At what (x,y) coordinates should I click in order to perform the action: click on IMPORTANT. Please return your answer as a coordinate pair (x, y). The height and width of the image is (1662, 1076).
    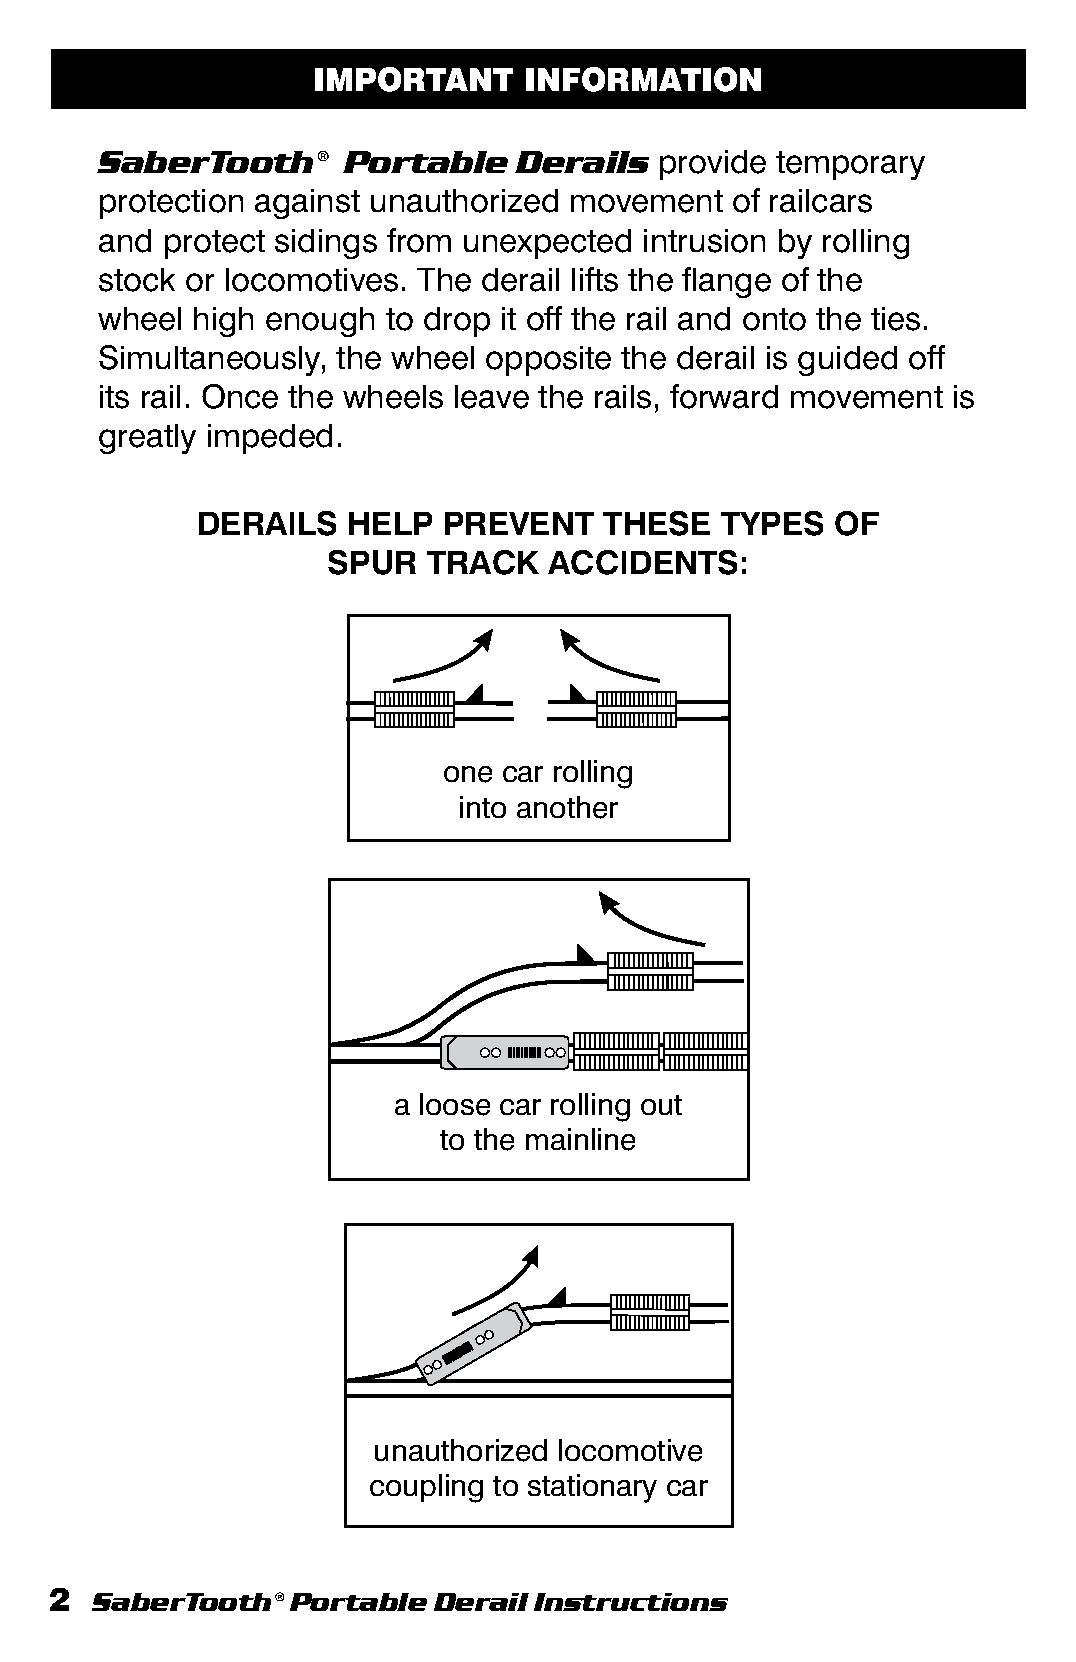
    Looking at the image, I should click on (414, 79).
